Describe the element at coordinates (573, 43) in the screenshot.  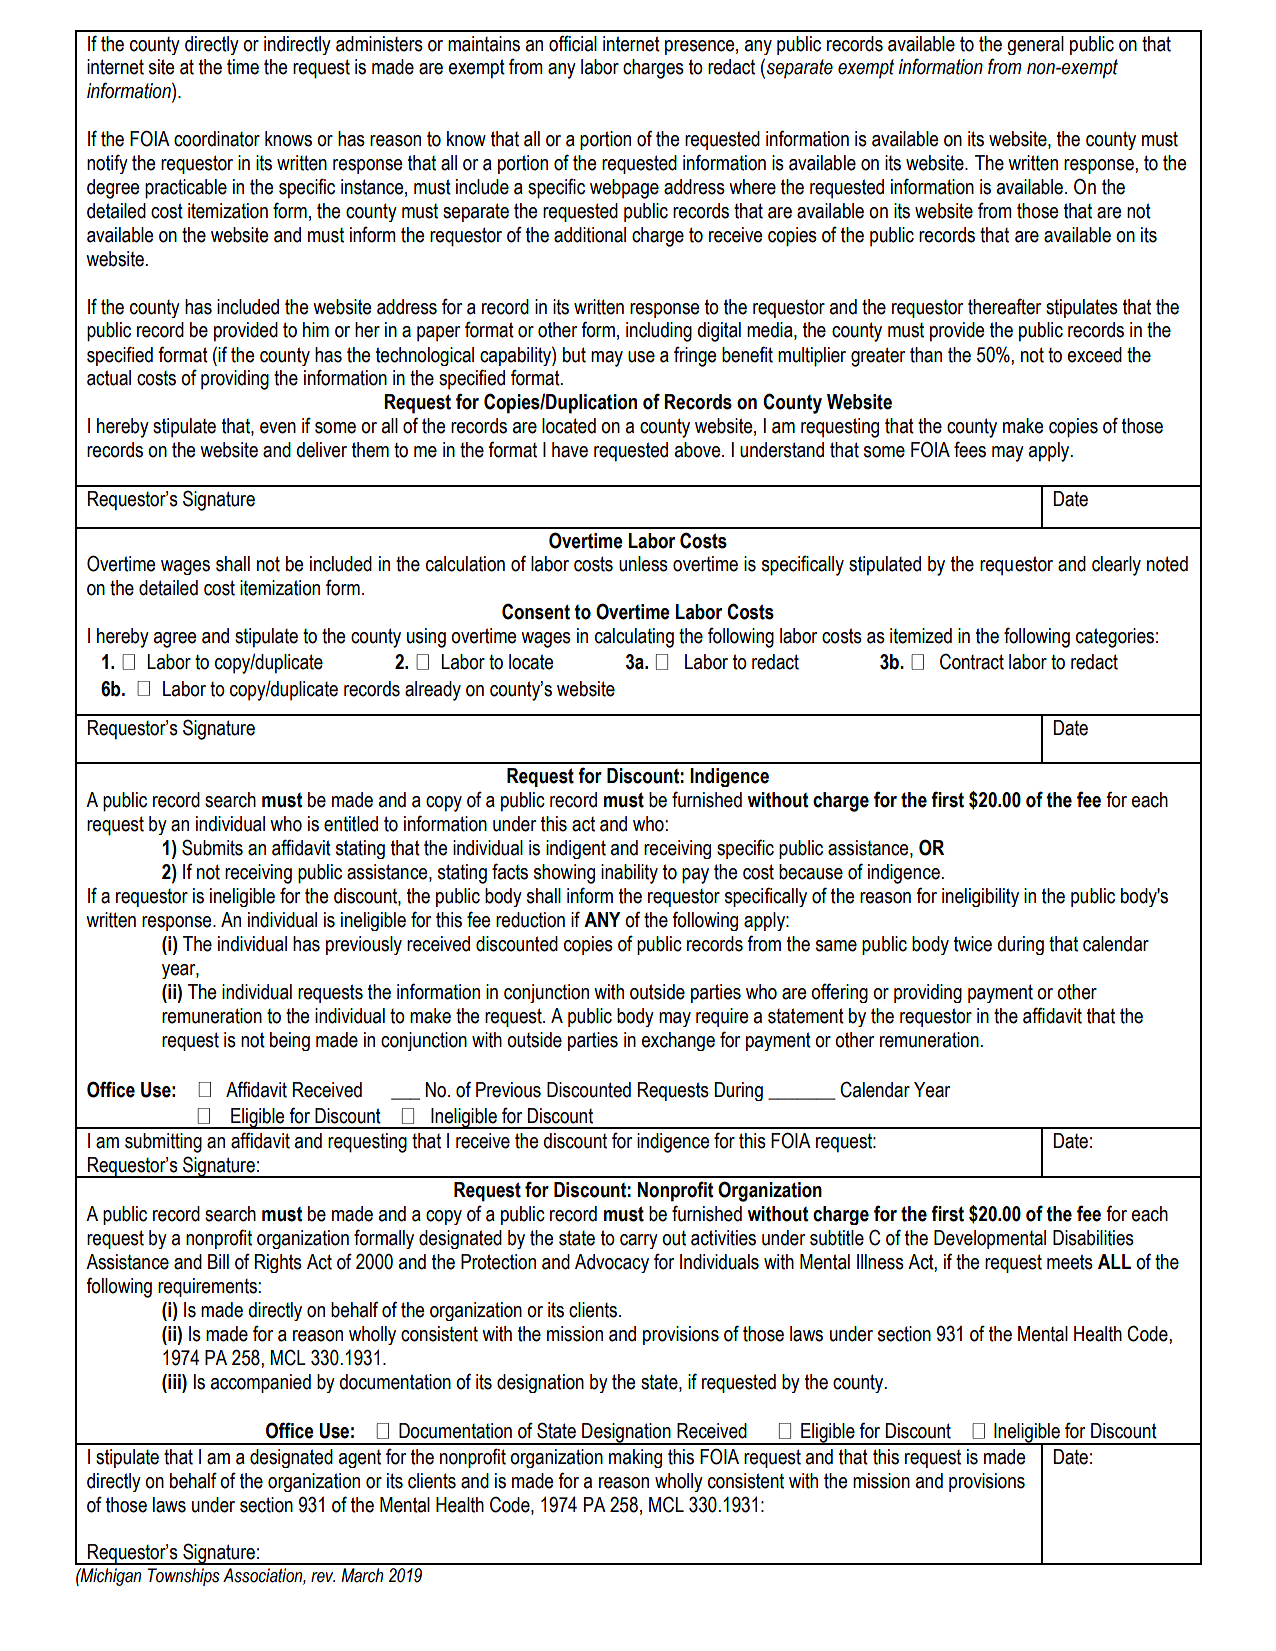
I see `official` at that location.
